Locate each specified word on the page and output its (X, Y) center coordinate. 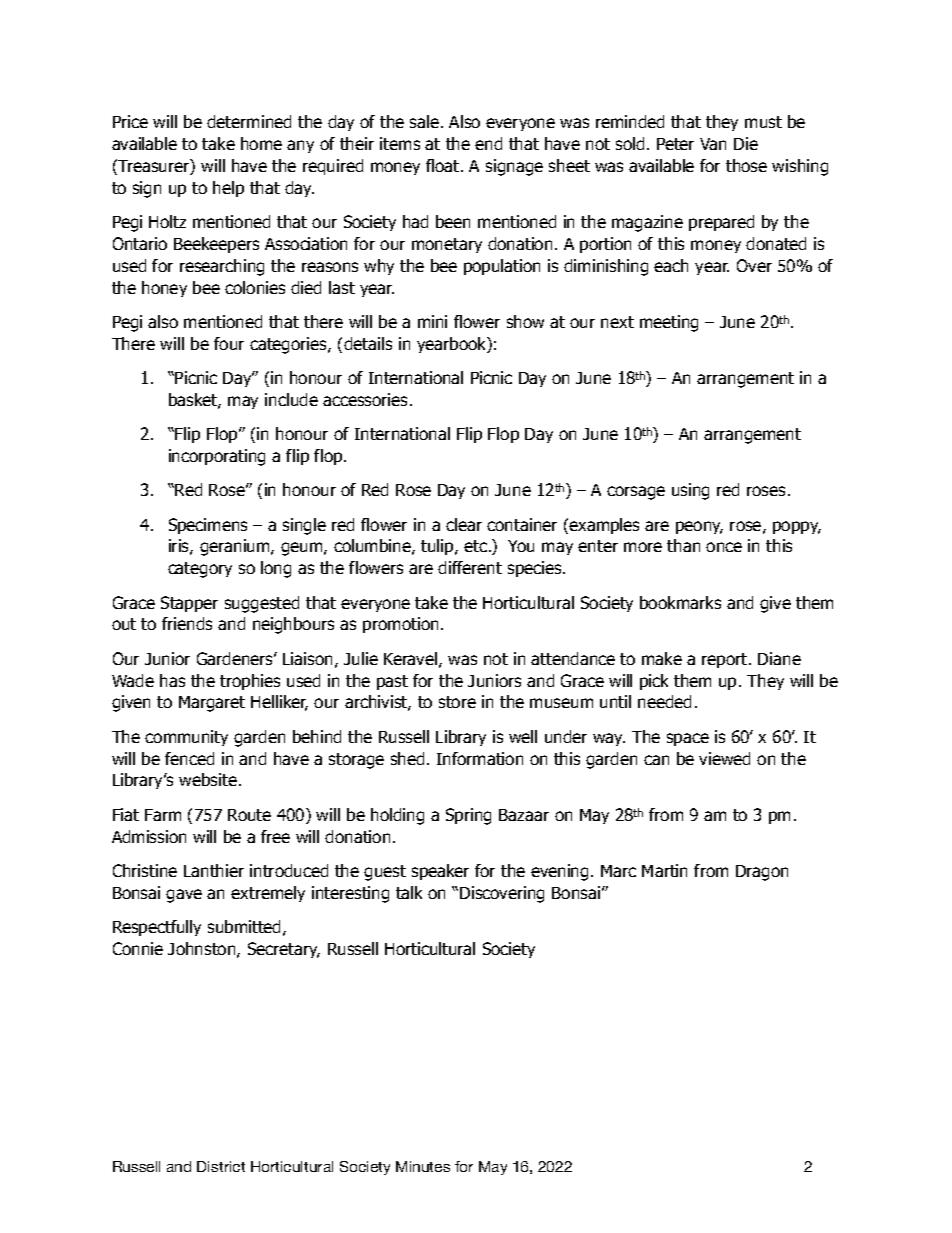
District (221, 1166)
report (726, 660)
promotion (400, 625)
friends (187, 623)
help (228, 189)
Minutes (423, 1166)
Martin (664, 870)
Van (713, 144)
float (444, 165)
